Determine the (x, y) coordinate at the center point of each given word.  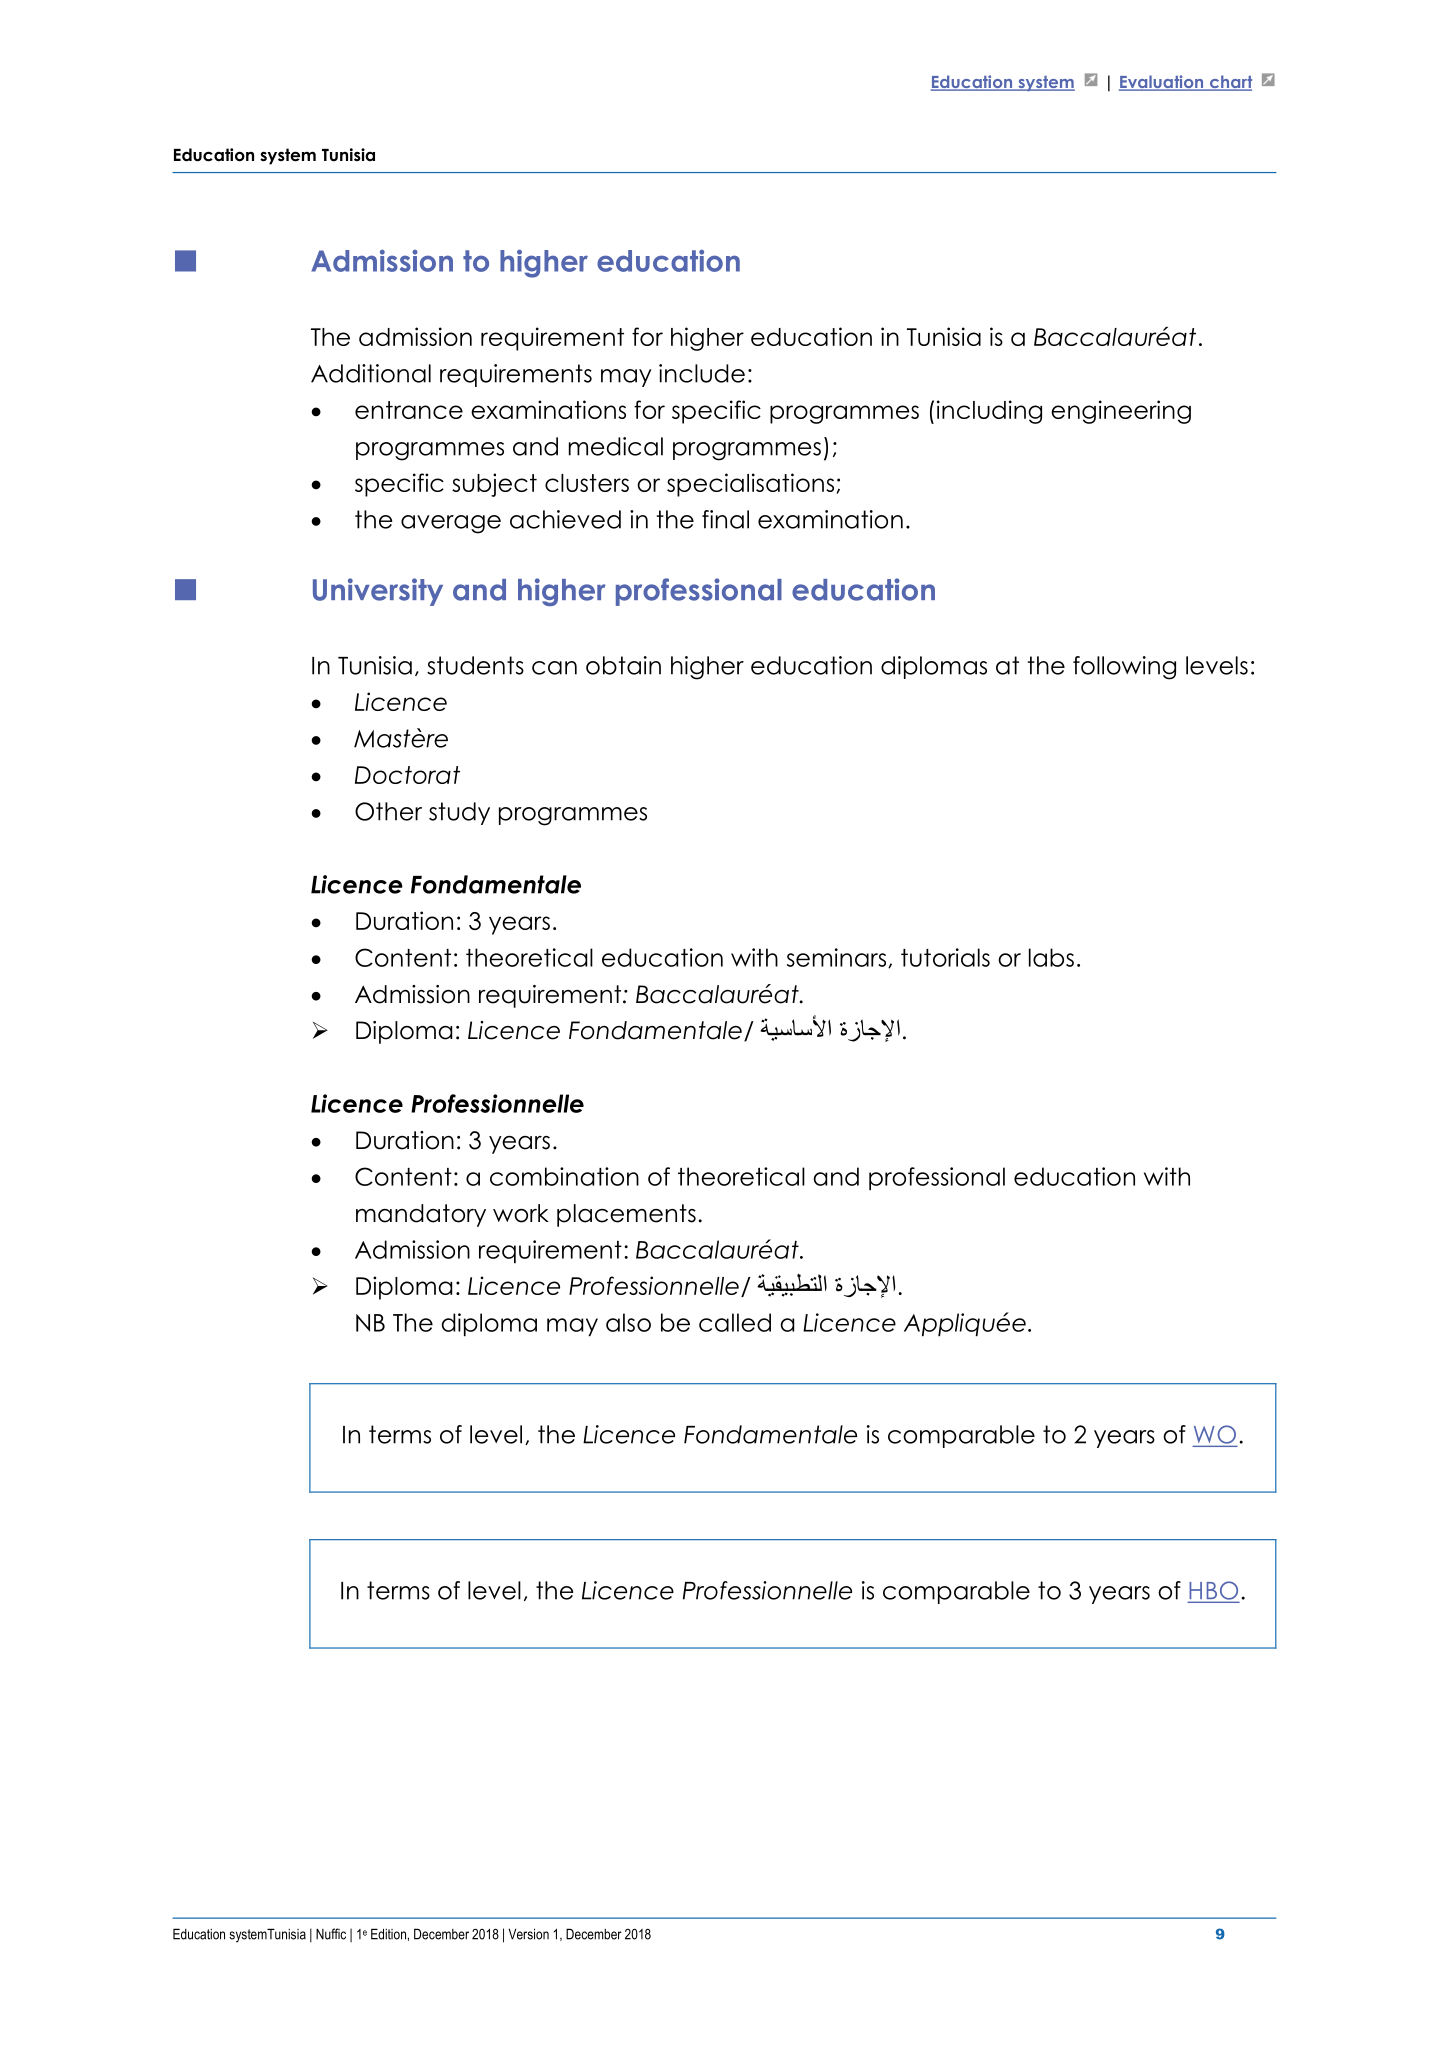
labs (1051, 957)
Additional (371, 373)
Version (528, 1934)
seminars (836, 957)
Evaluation (1162, 83)
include (702, 373)
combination (564, 1176)
